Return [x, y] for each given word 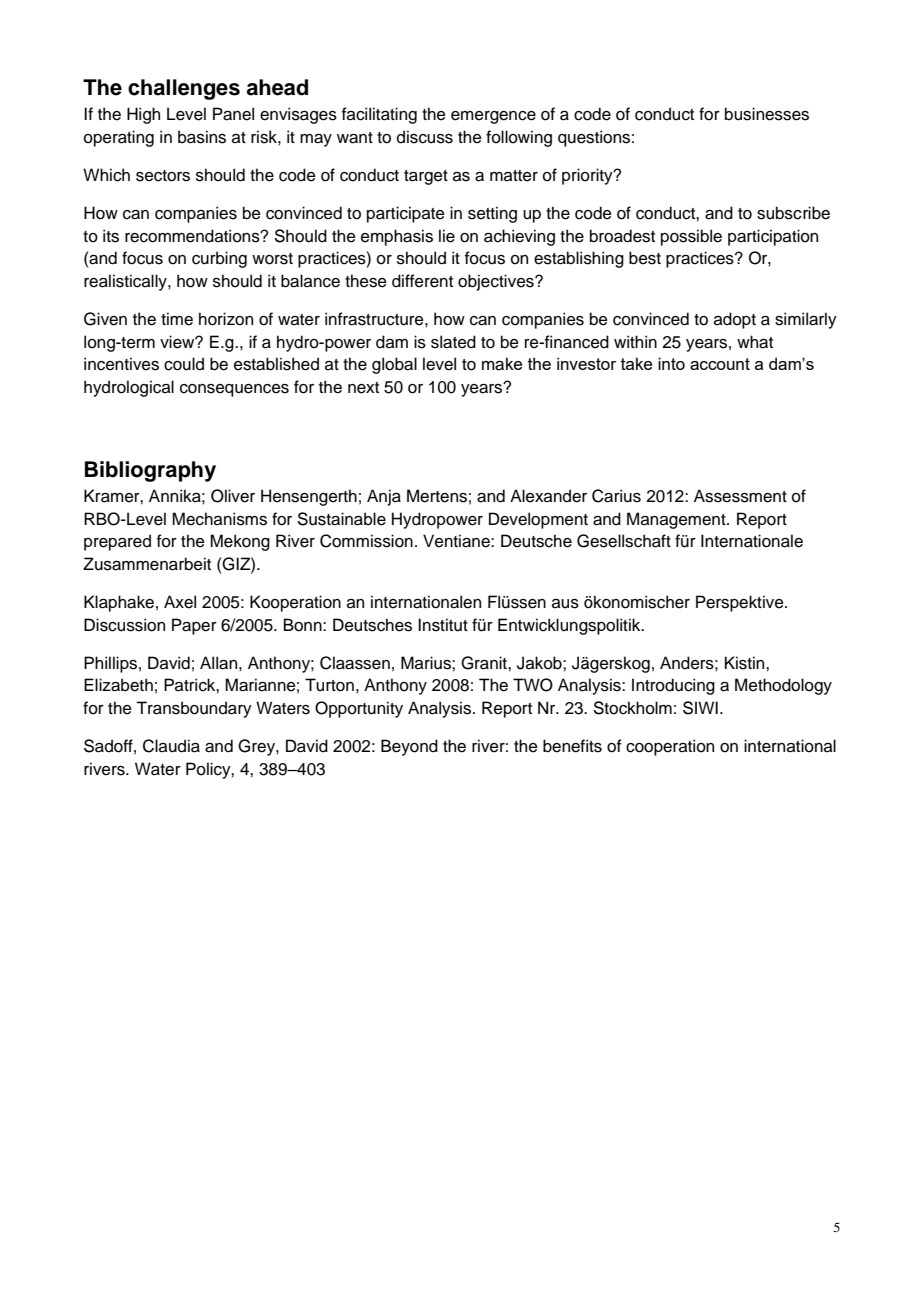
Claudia [171, 746]
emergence [493, 117]
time [177, 319]
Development [538, 520]
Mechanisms [219, 519]
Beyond [409, 747]
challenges [184, 89]
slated [453, 342]
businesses [767, 114]
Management [677, 520]
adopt [735, 320]
